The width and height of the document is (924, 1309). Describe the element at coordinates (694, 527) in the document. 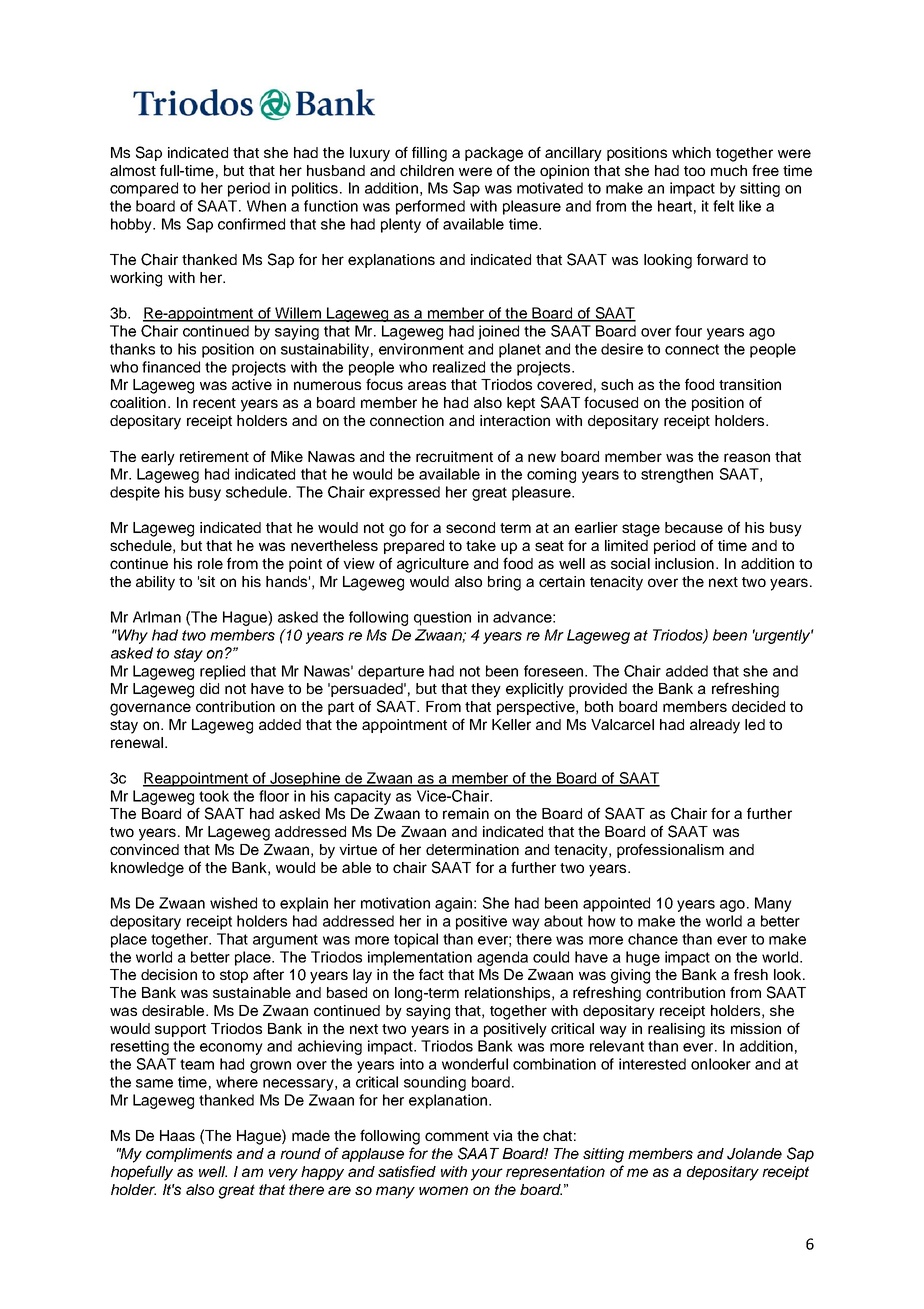

I see `because` at that location.
